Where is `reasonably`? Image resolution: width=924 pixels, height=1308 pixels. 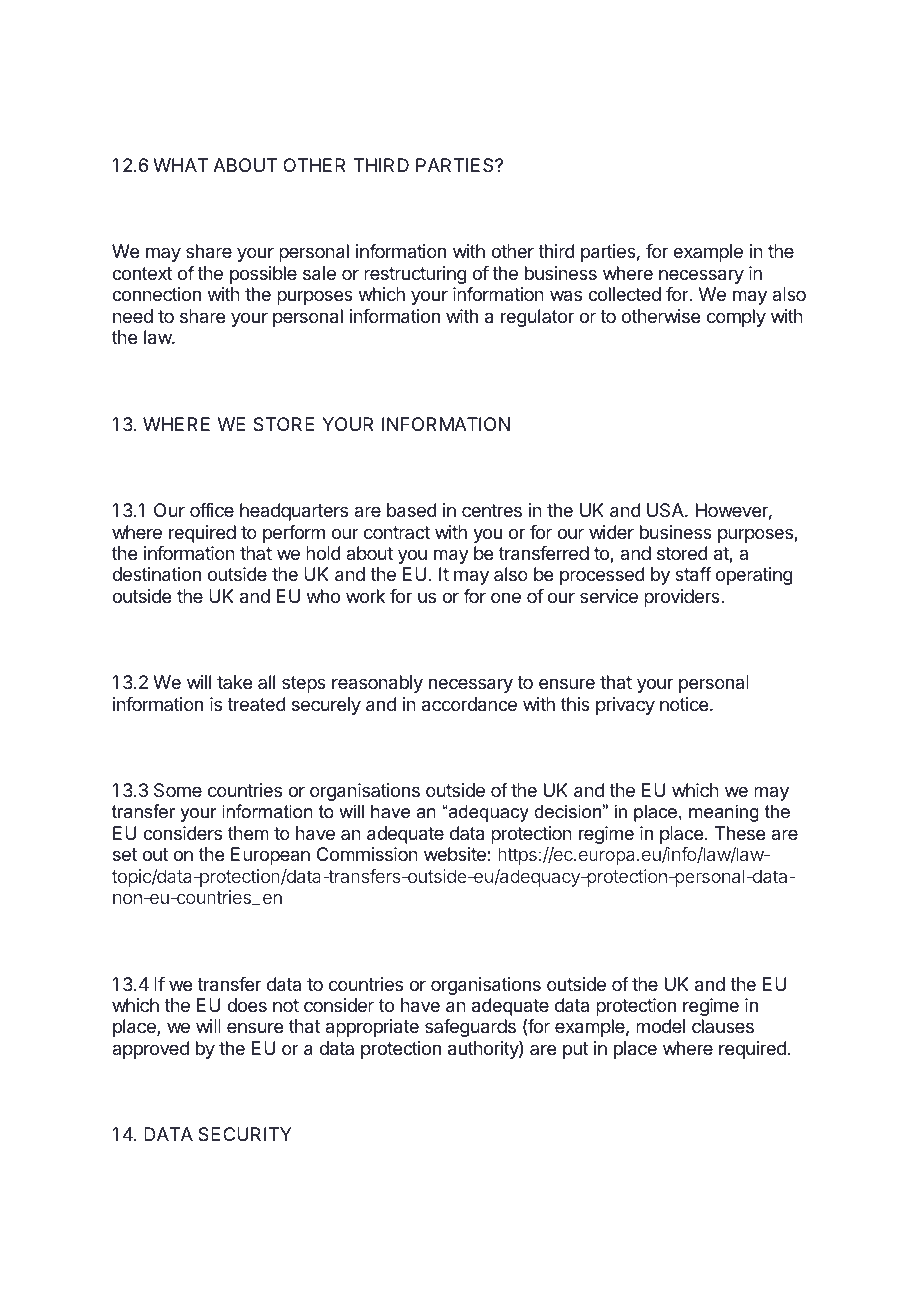 reasonably is located at coordinates (377, 684).
